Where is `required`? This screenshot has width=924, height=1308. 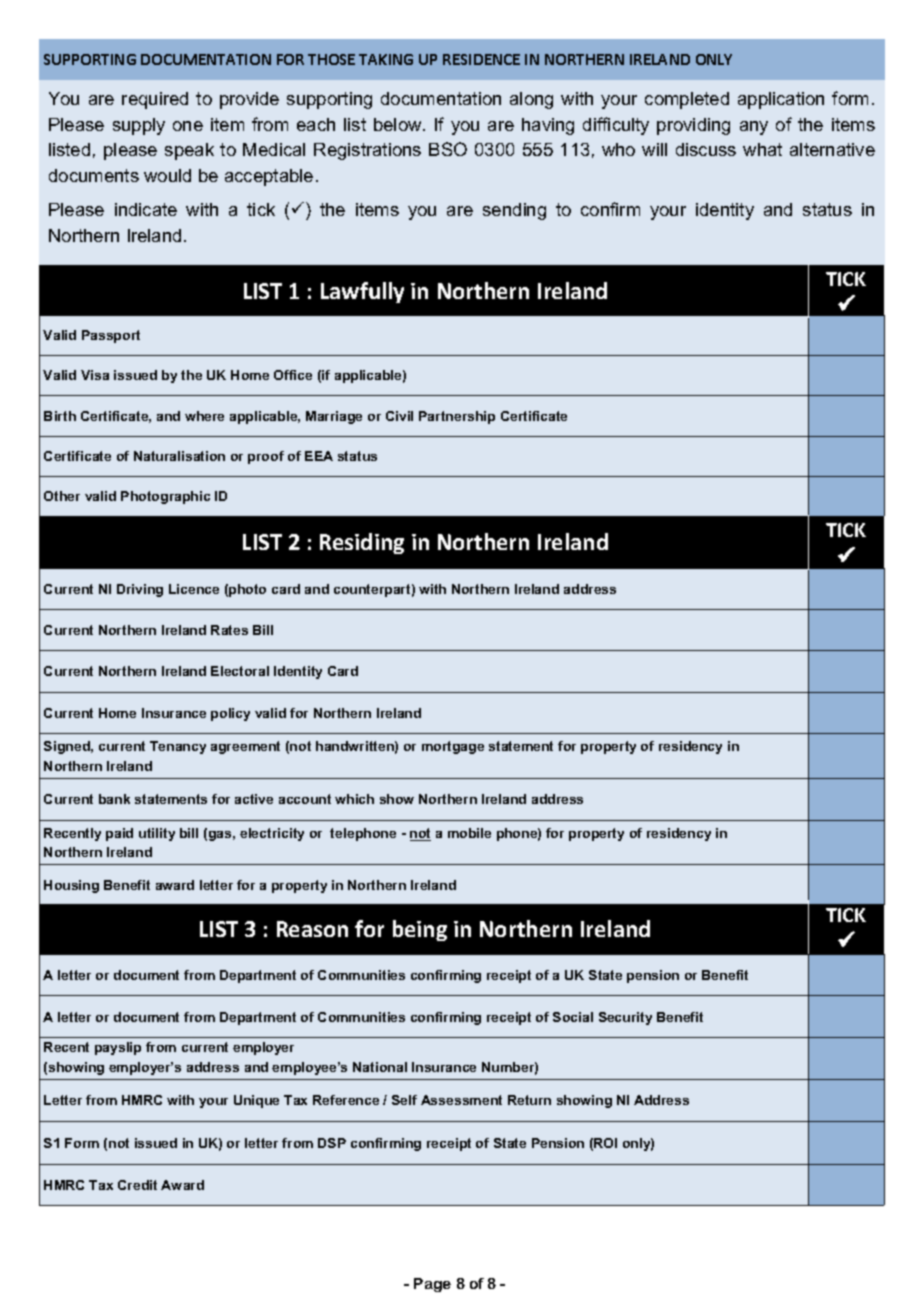
required is located at coordinates (155, 100).
